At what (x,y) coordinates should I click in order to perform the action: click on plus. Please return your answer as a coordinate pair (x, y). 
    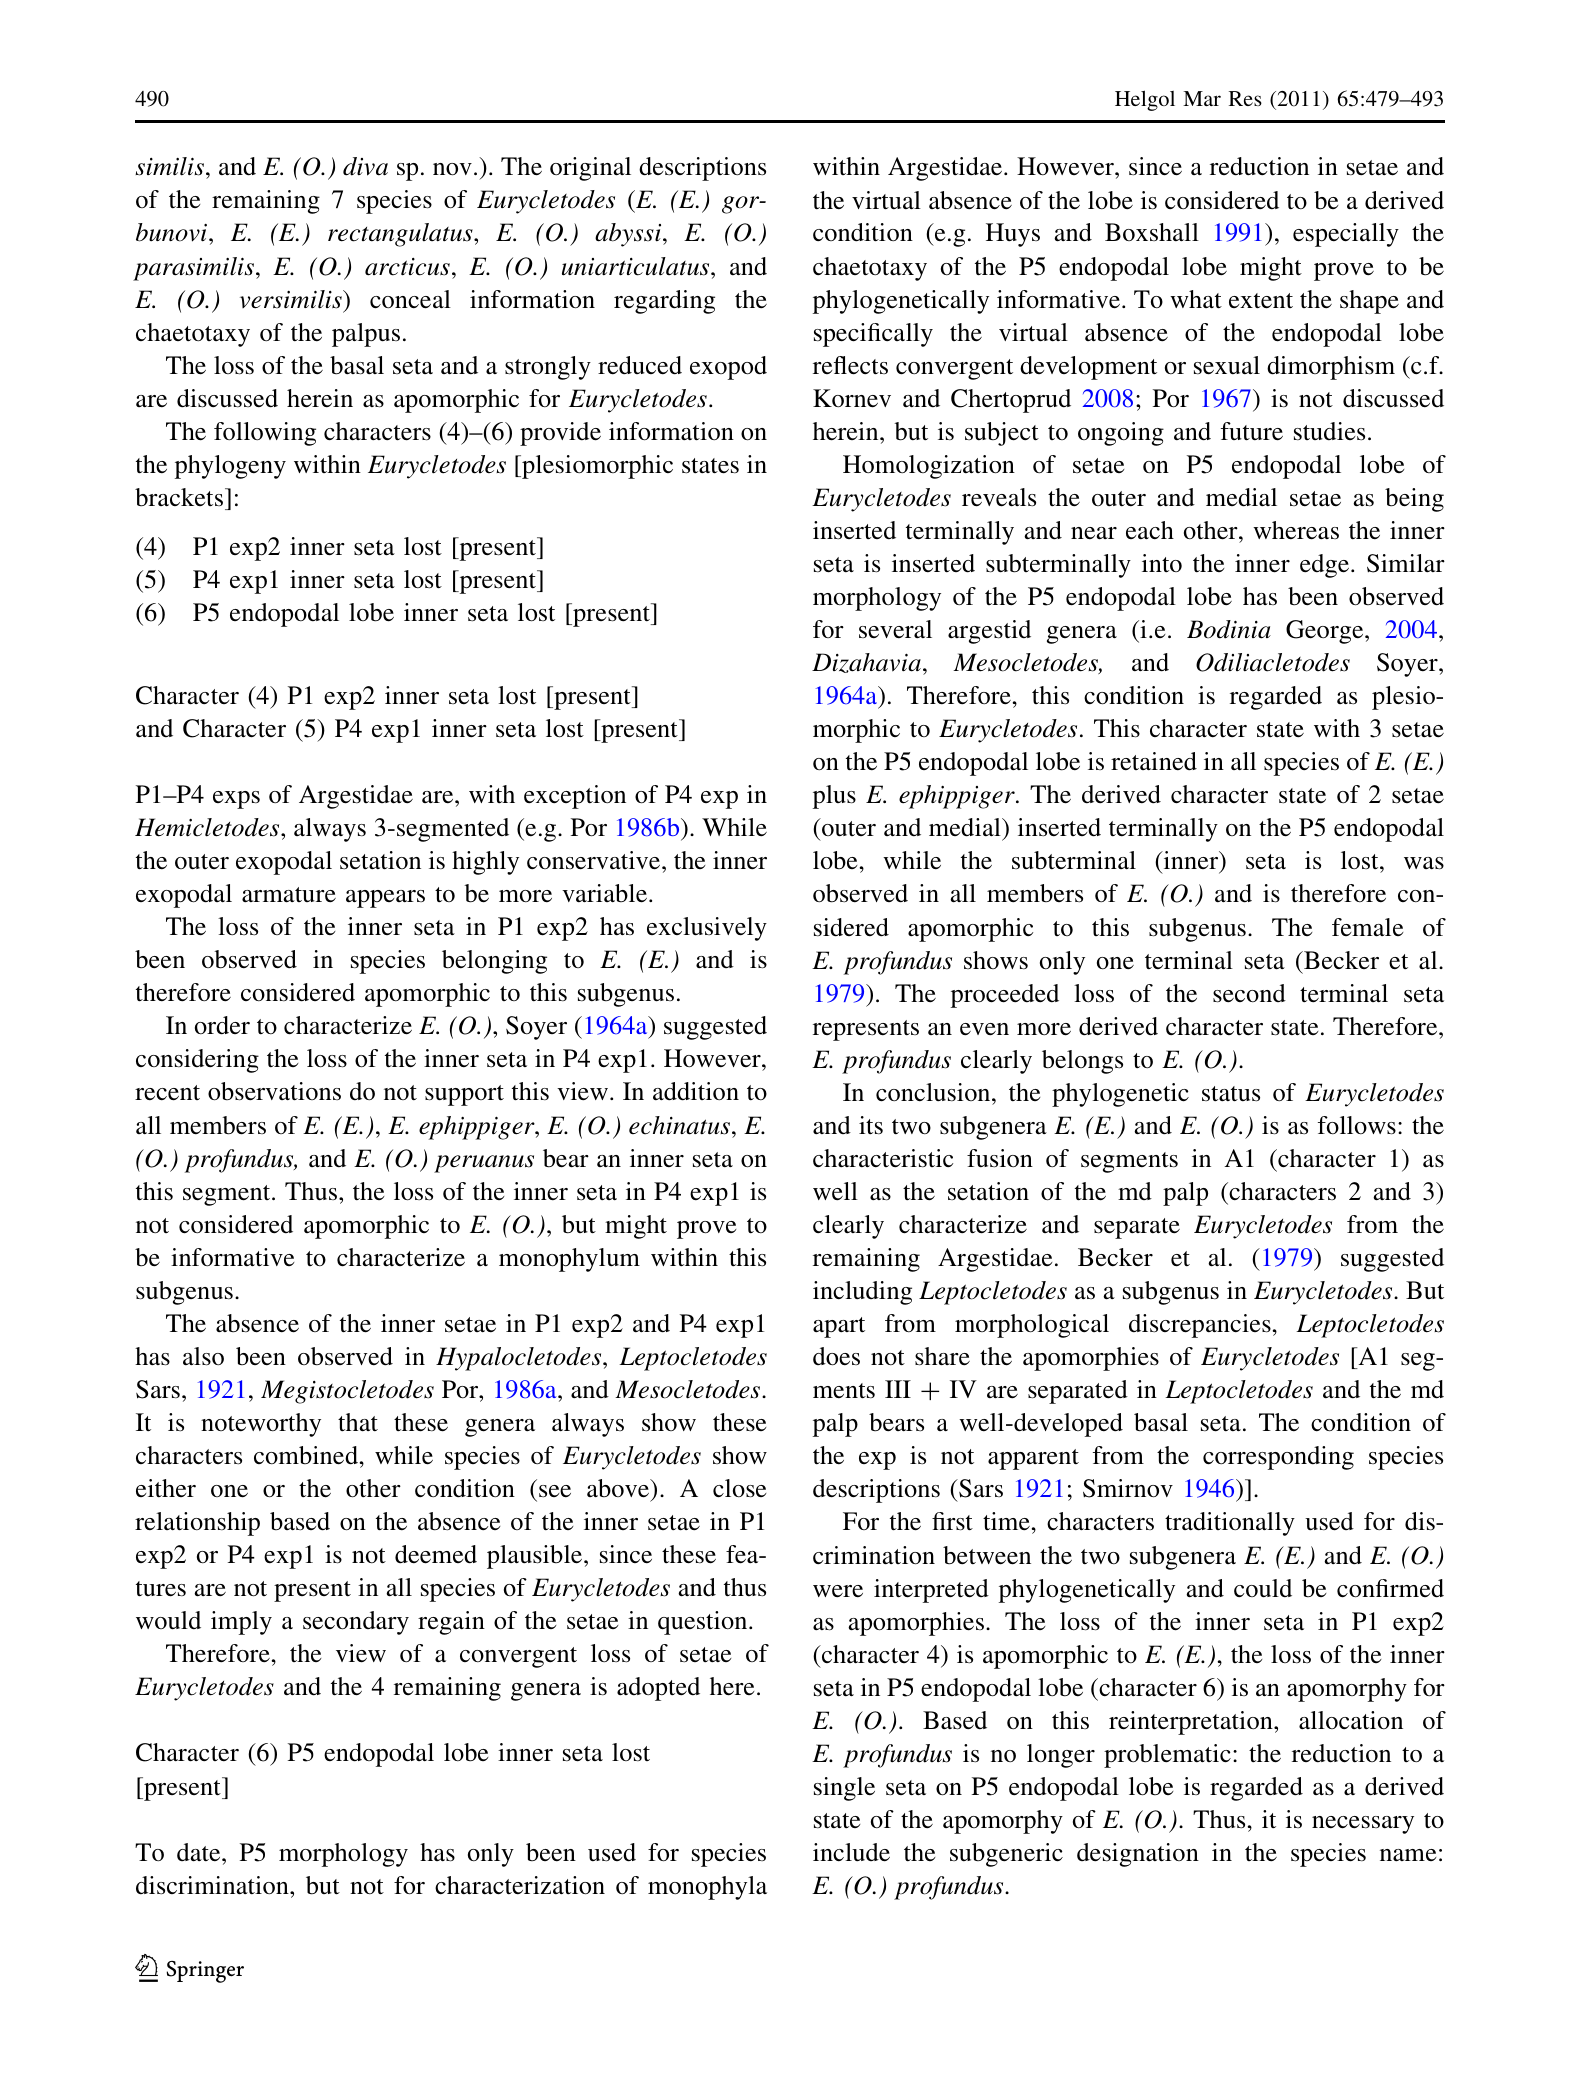
    Looking at the image, I should click on (834, 797).
